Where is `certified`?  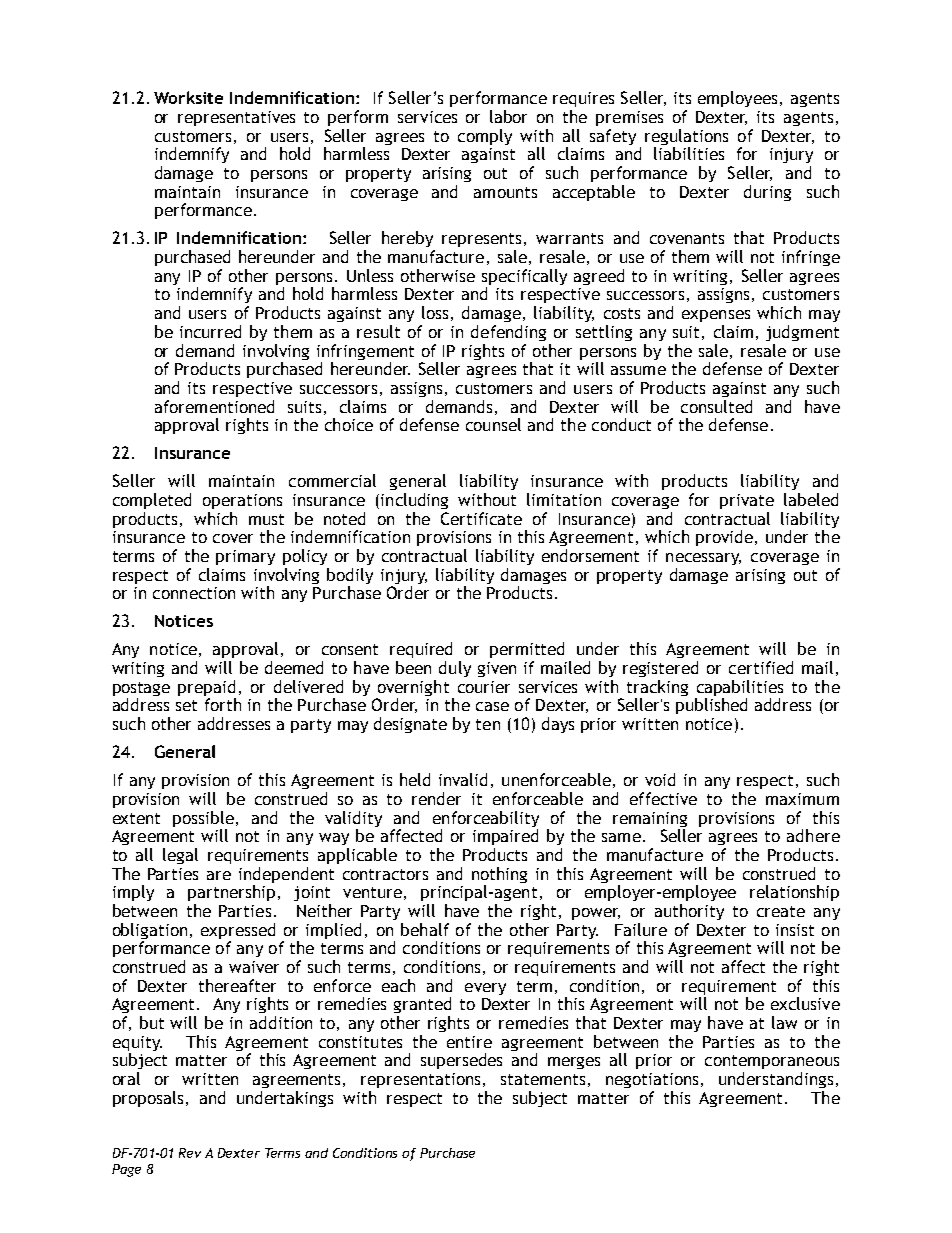
certified is located at coordinates (761, 667).
